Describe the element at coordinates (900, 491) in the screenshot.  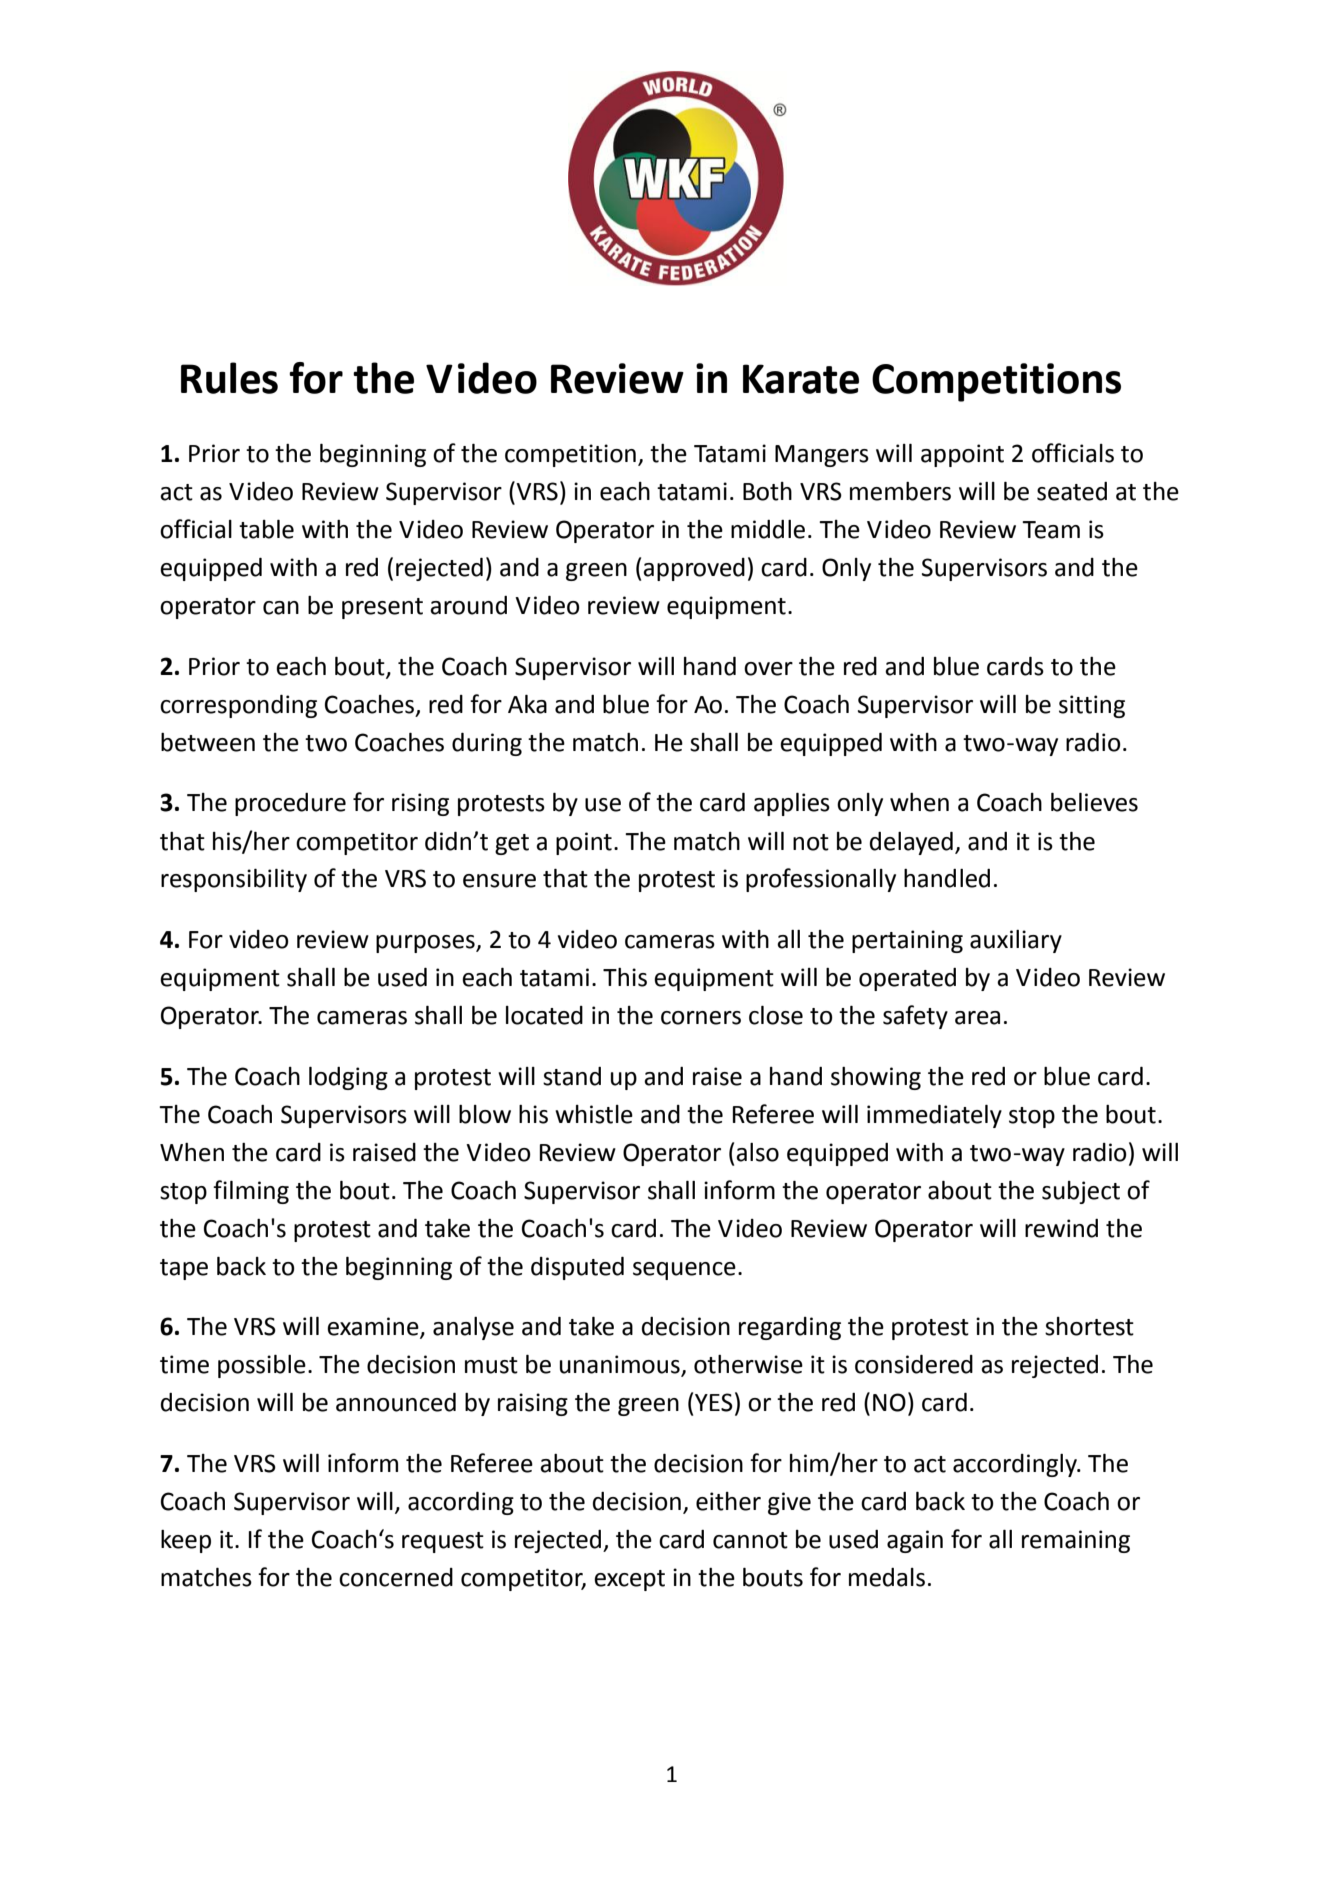
I see `members` at that location.
